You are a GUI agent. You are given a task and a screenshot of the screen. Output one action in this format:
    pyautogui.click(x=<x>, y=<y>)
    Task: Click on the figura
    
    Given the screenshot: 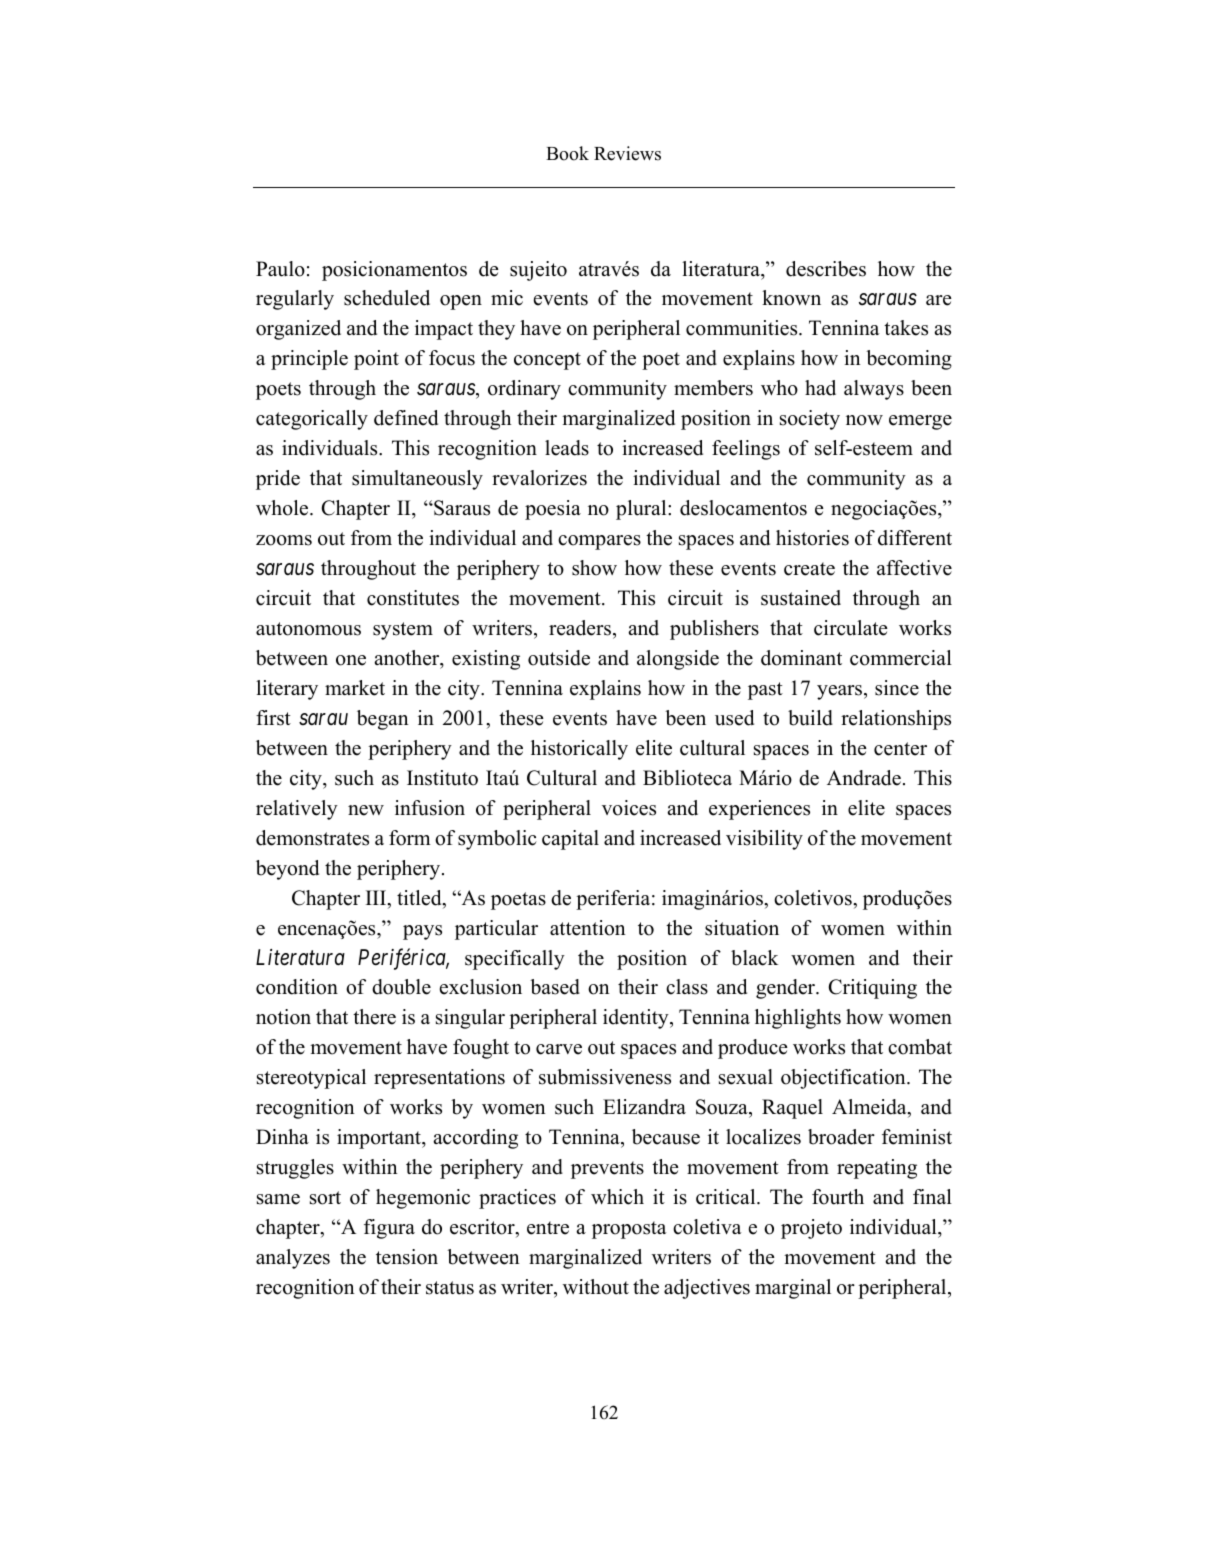 What is the action you would take?
    pyautogui.click(x=389, y=1229)
